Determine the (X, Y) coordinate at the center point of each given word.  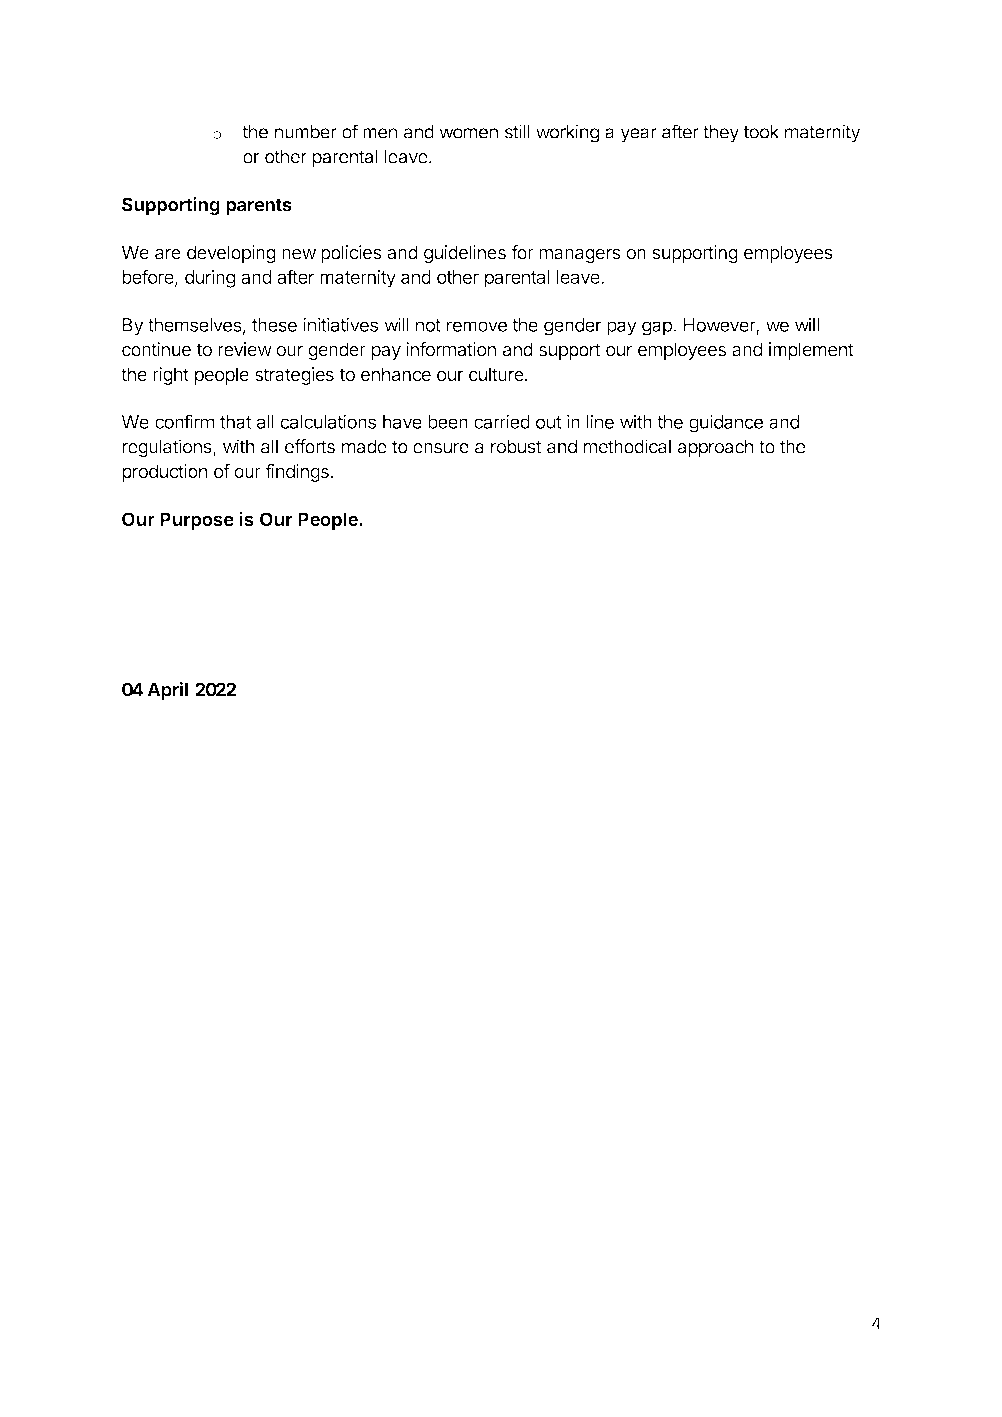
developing (231, 254)
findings (298, 473)
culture (497, 374)
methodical (627, 446)
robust (516, 446)
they (721, 134)
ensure (441, 448)
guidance (726, 423)
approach (715, 448)
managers (580, 256)
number (306, 132)
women (468, 133)
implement (811, 351)
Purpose (197, 521)
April (167, 691)
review (245, 349)
